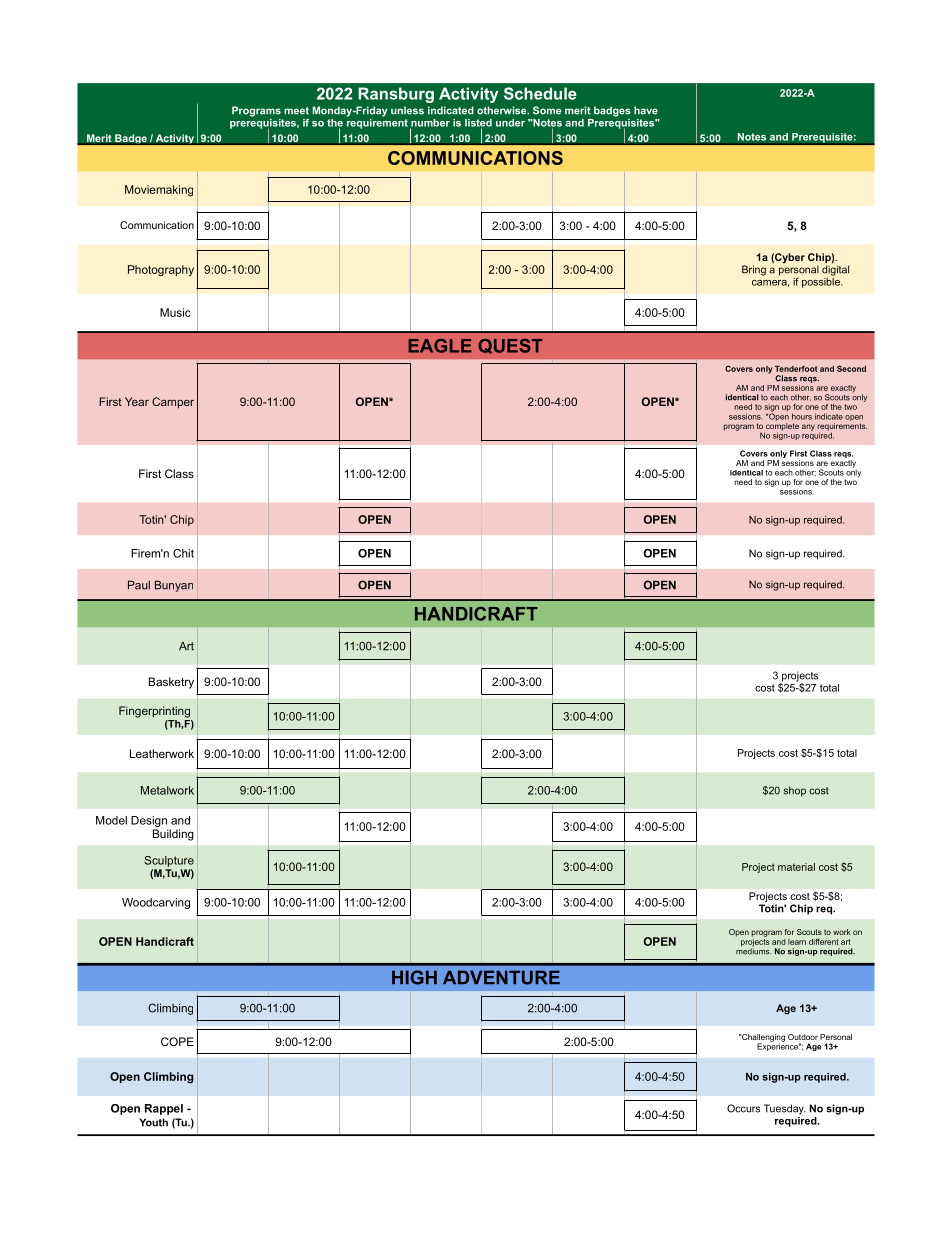 This image has width=952, height=1233. Describe the element at coordinates (174, 586) in the image. I see `Bunyan` at that location.
